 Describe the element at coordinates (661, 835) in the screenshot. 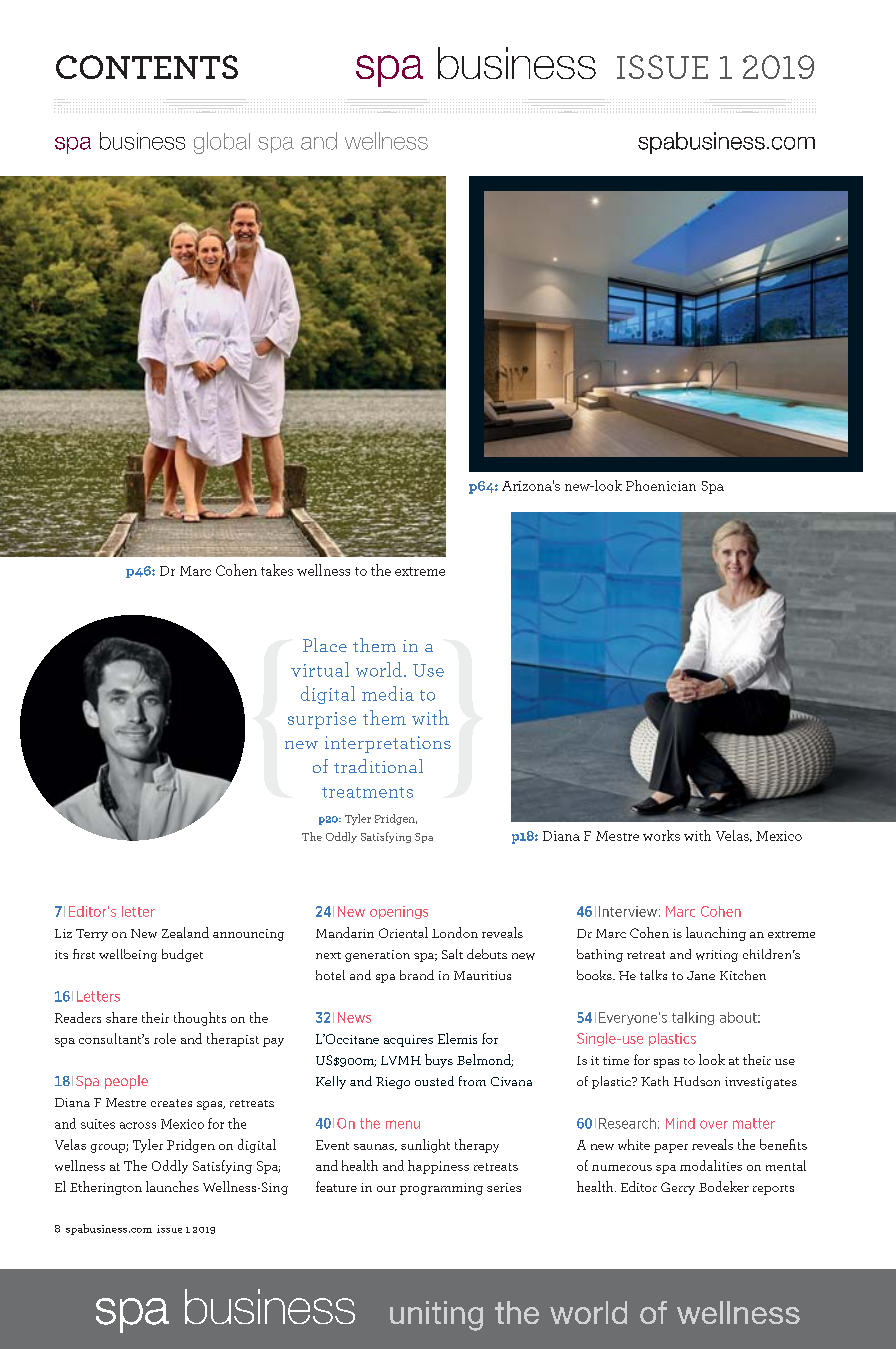

I see `works` at that location.
